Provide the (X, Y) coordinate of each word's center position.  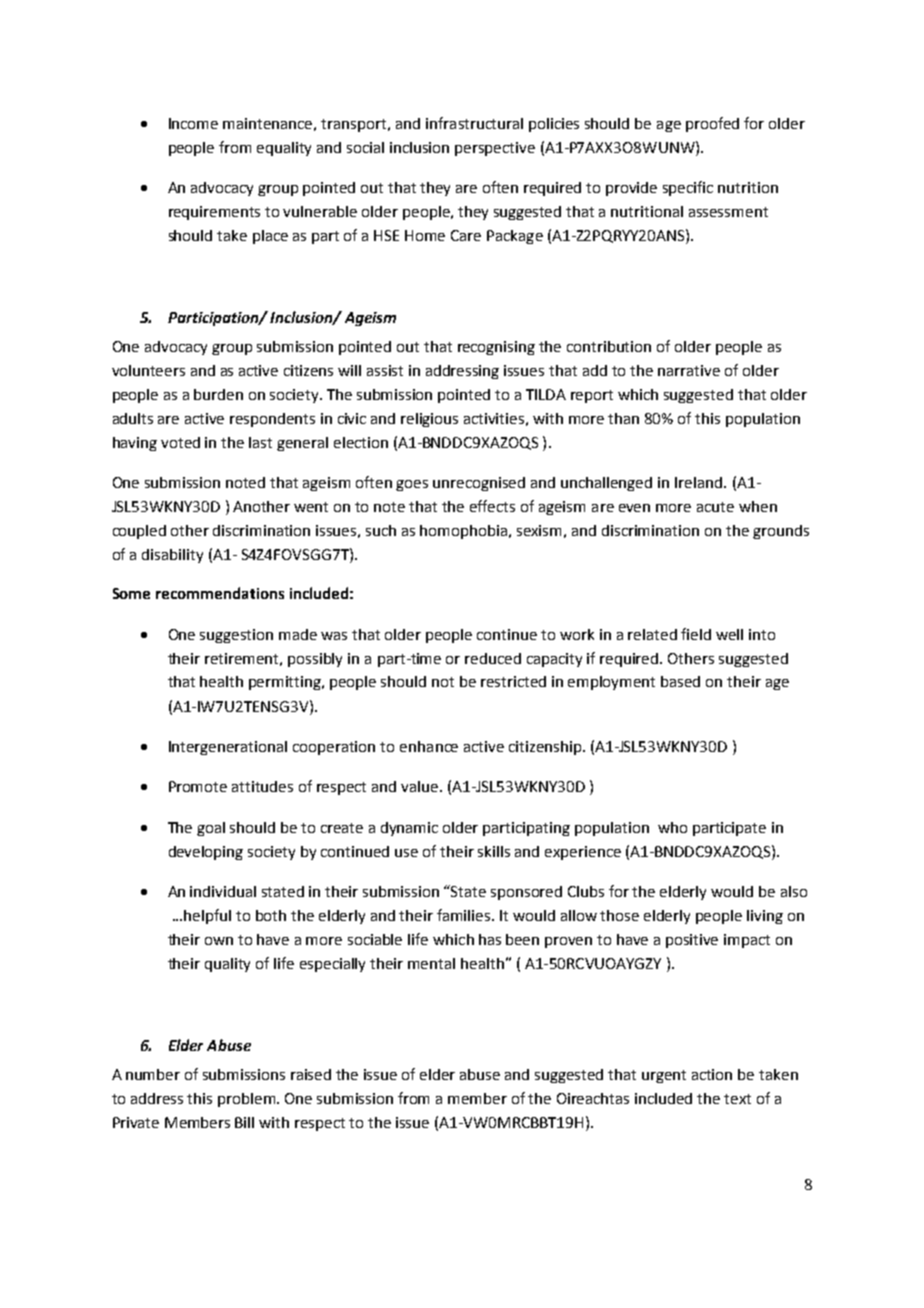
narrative (689, 370)
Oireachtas (593, 1098)
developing (206, 853)
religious (429, 420)
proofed (712, 124)
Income (193, 123)
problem (248, 1100)
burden (218, 394)
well (729, 634)
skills (494, 851)
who (672, 827)
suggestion (236, 636)
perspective (495, 149)
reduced (493, 658)
